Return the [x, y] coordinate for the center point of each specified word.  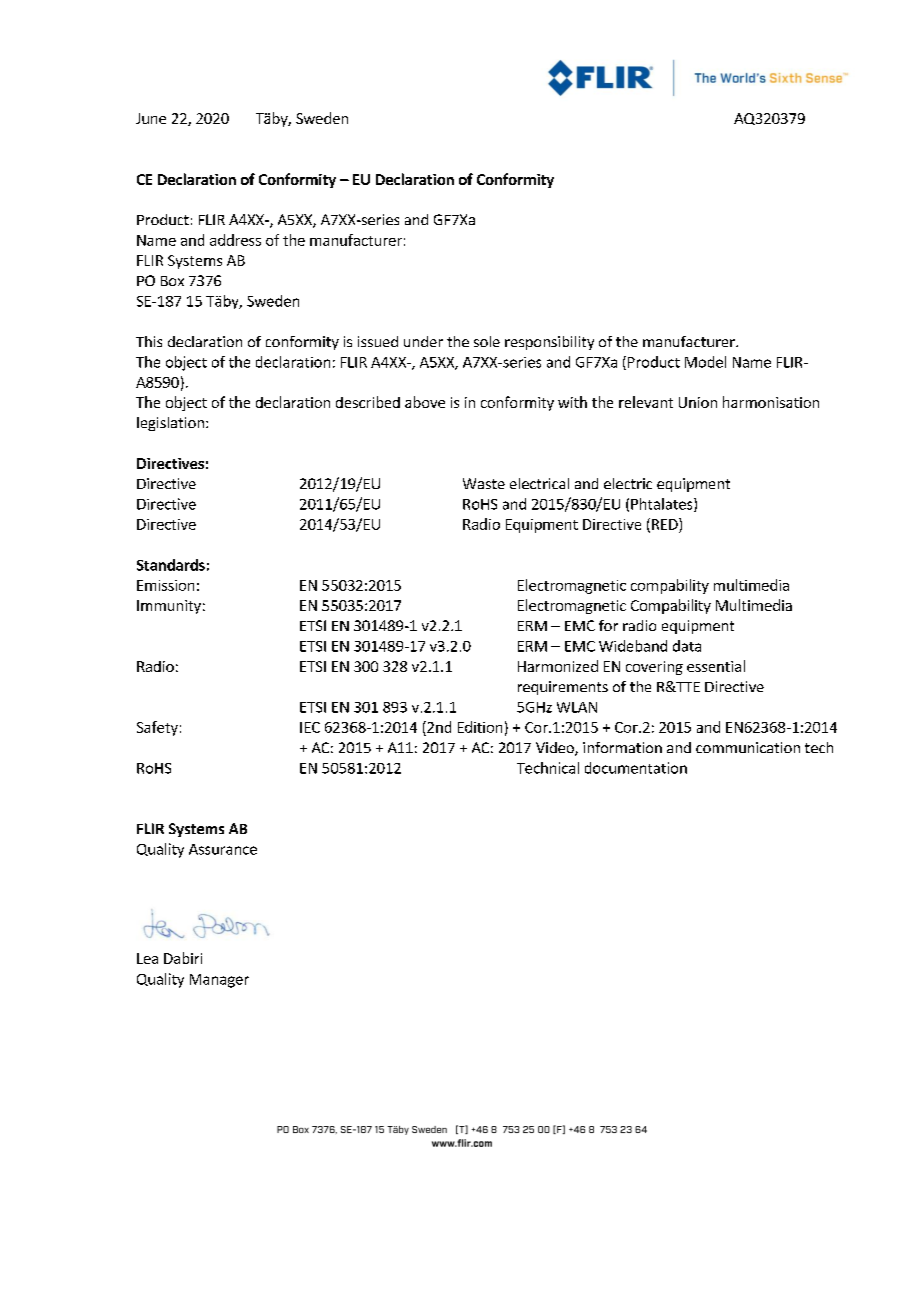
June [151, 118]
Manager [219, 981]
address [235, 240]
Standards [171, 565]
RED [666, 524]
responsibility [549, 343]
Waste [484, 483]
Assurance [223, 849]
